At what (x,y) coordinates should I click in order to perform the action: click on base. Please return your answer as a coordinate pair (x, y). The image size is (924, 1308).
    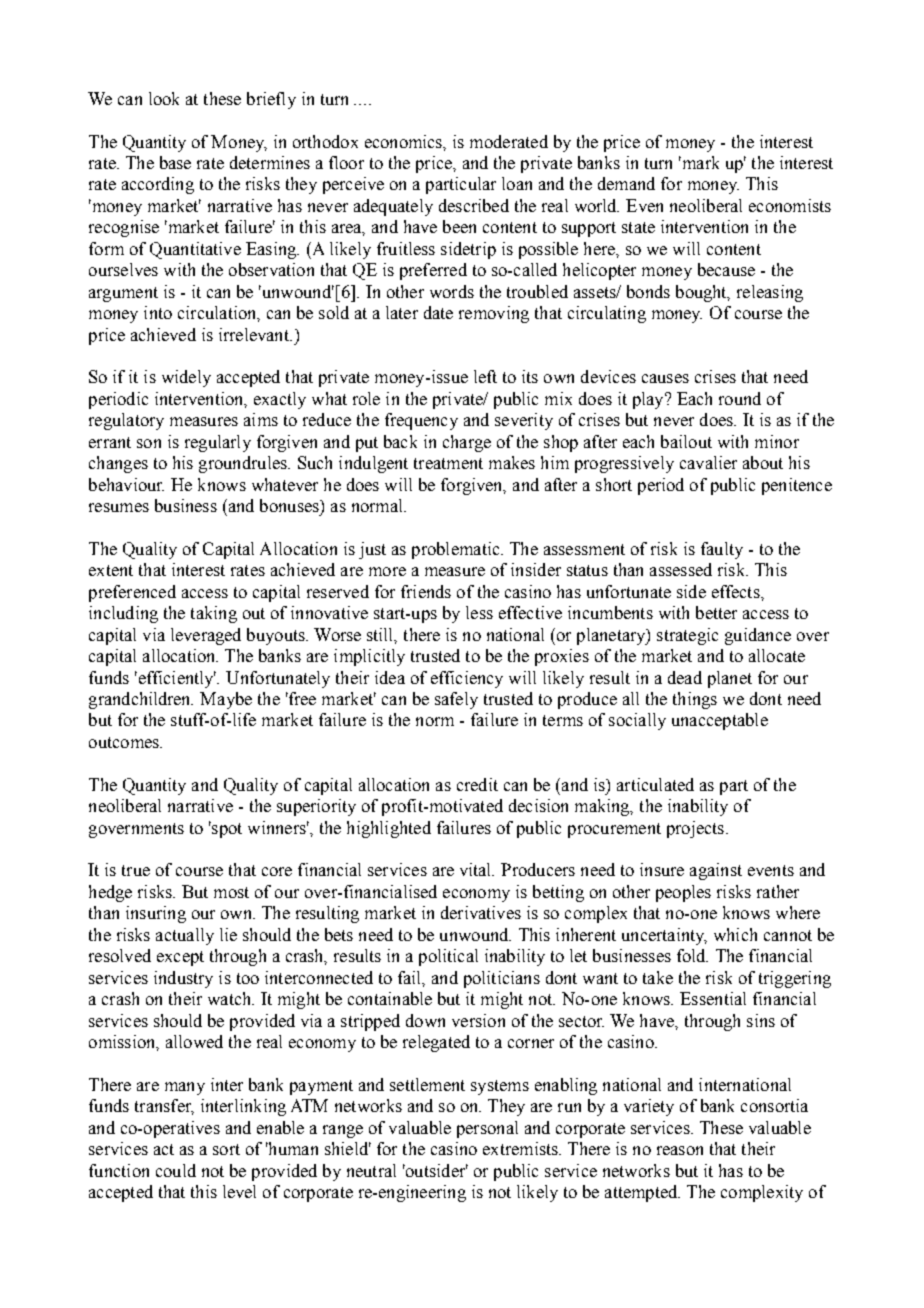
    Looking at the image, I should click on (175, 162).
